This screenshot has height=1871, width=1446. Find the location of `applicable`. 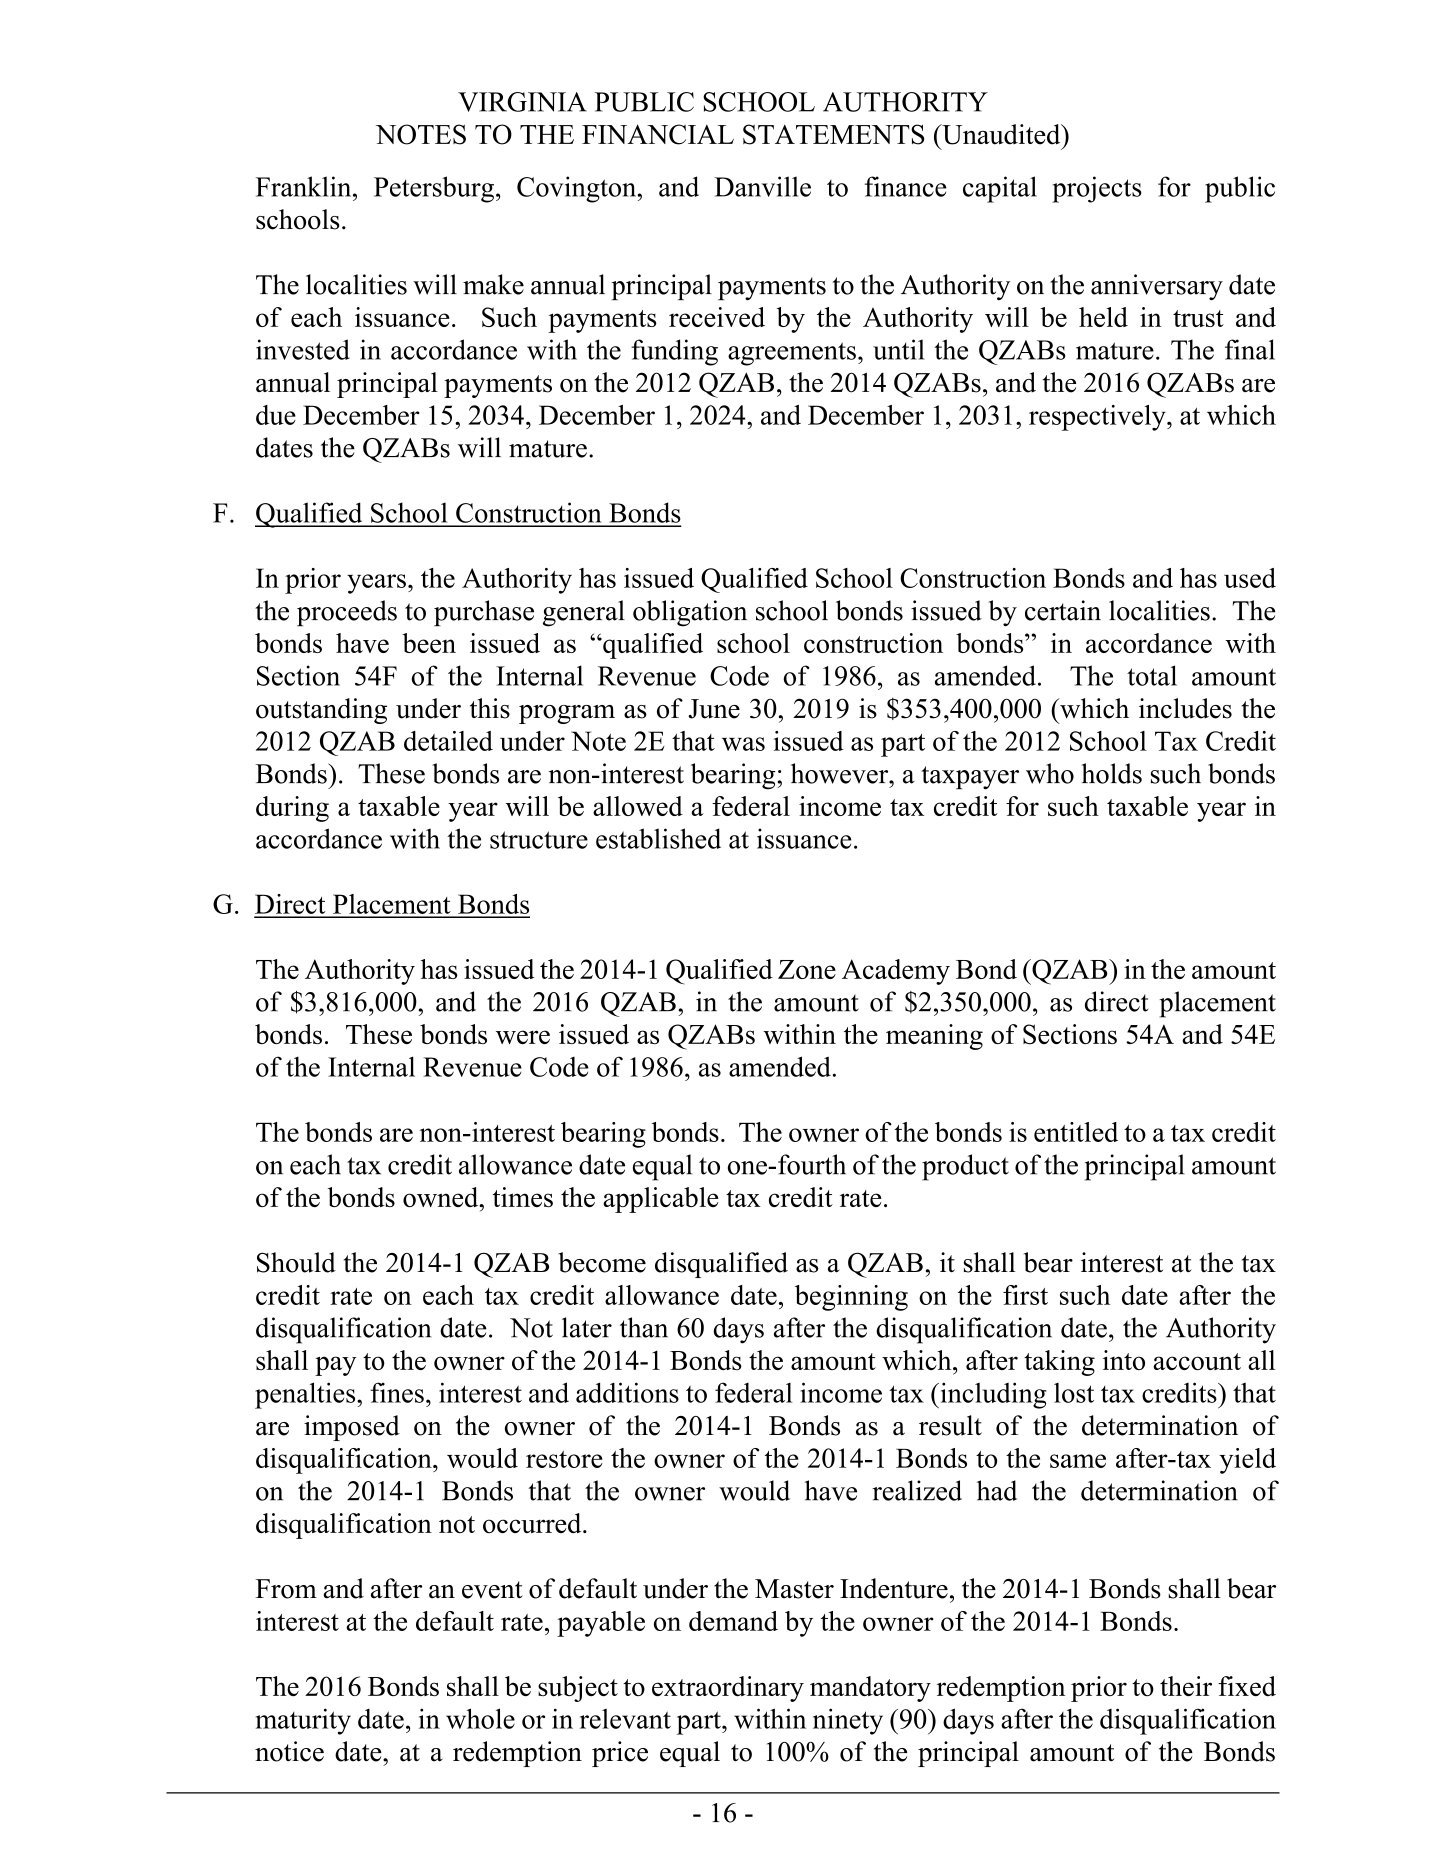

applicable is located at coordinates (661, 1200).
